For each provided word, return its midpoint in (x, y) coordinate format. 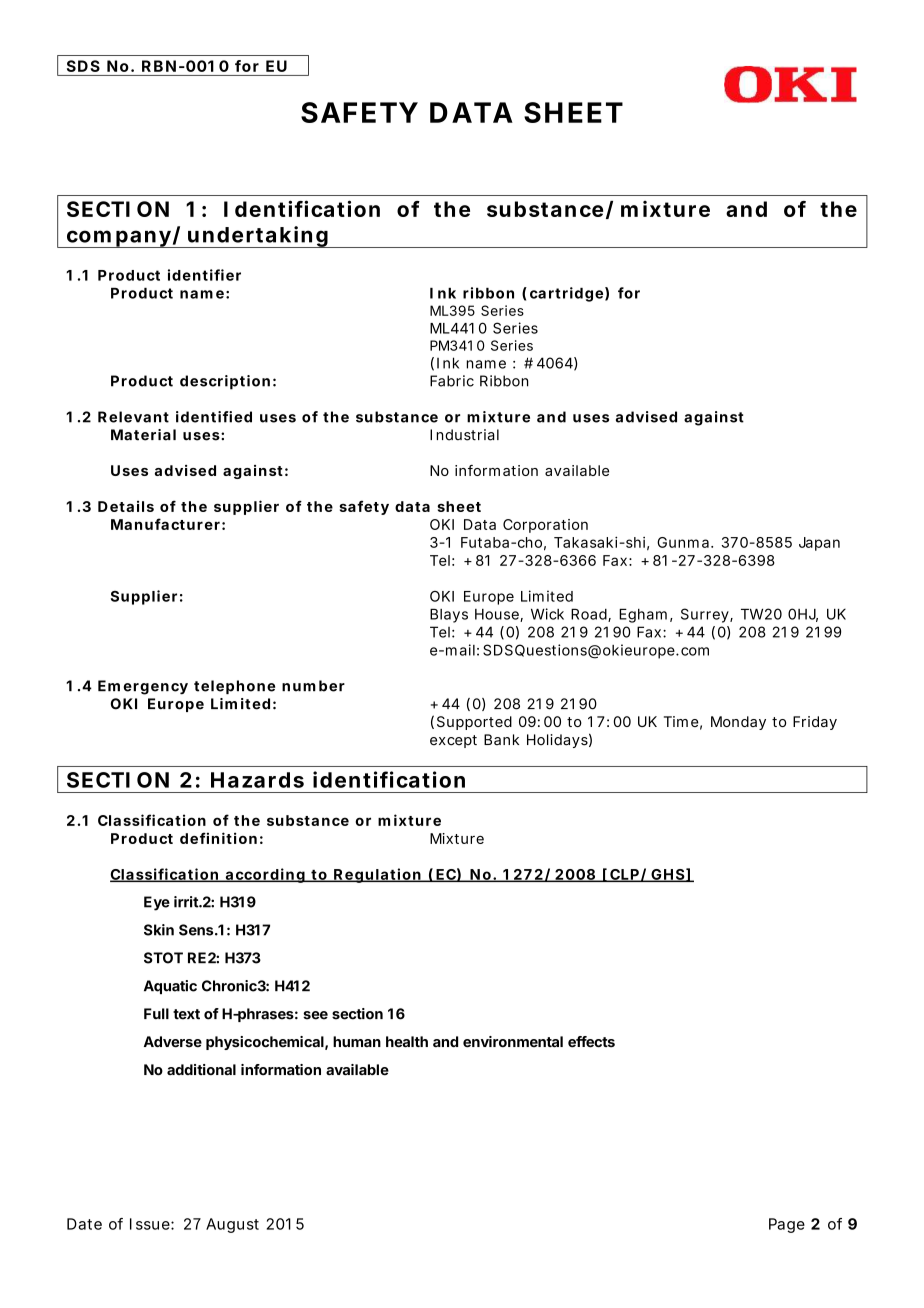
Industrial (464, 435)
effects (591, 1042)
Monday (738, 723)
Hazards (257, 780)
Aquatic (170, 987)
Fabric (452, 381)
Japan (819, 544)
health (407, 1042)
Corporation (545, 526)
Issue (151, 1224)
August (232, 1225)
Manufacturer (165, 524)
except (453, 741)
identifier (204, 275)
